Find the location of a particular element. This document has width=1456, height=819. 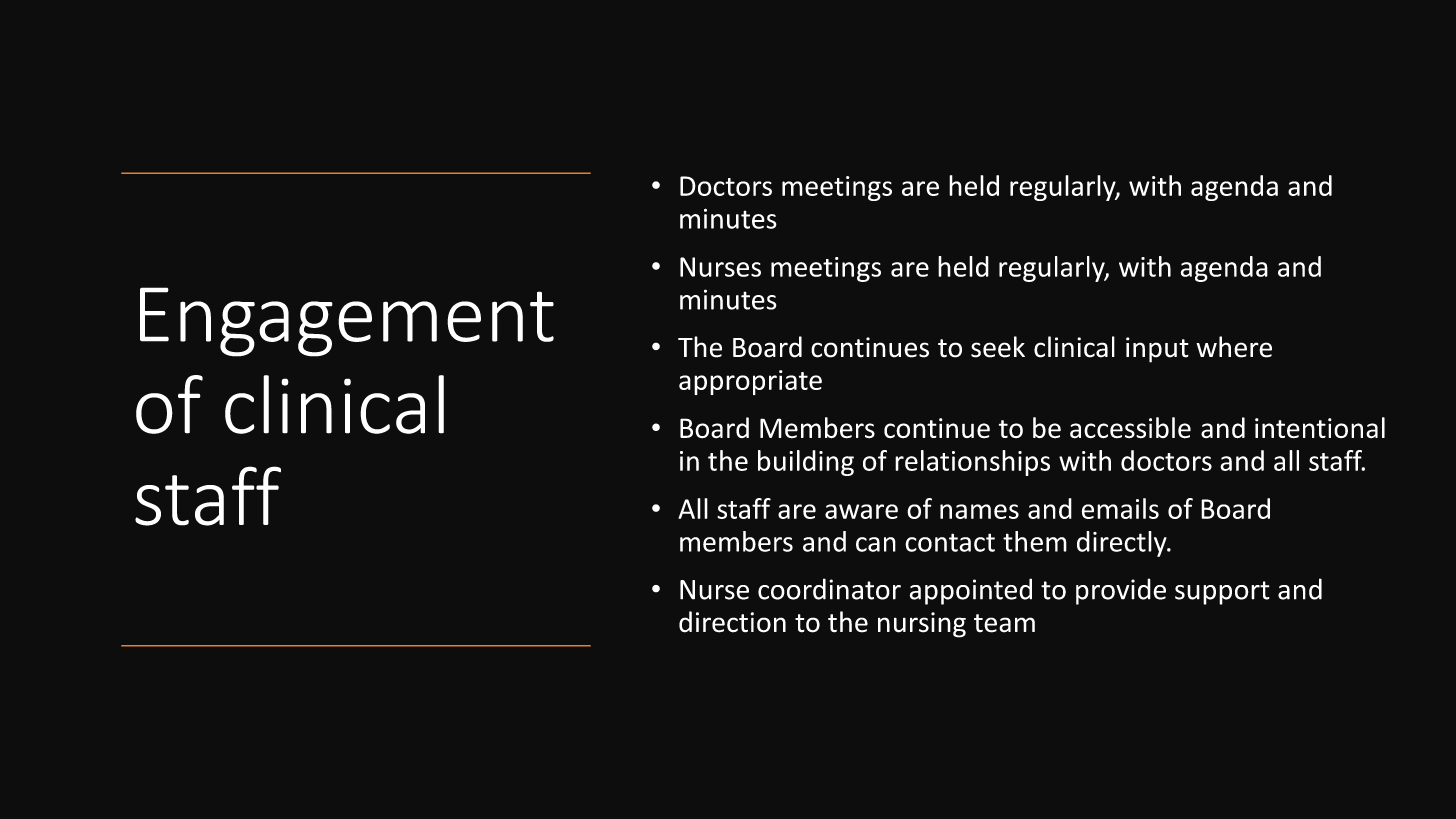

building is located at coordinates (806, 463).
